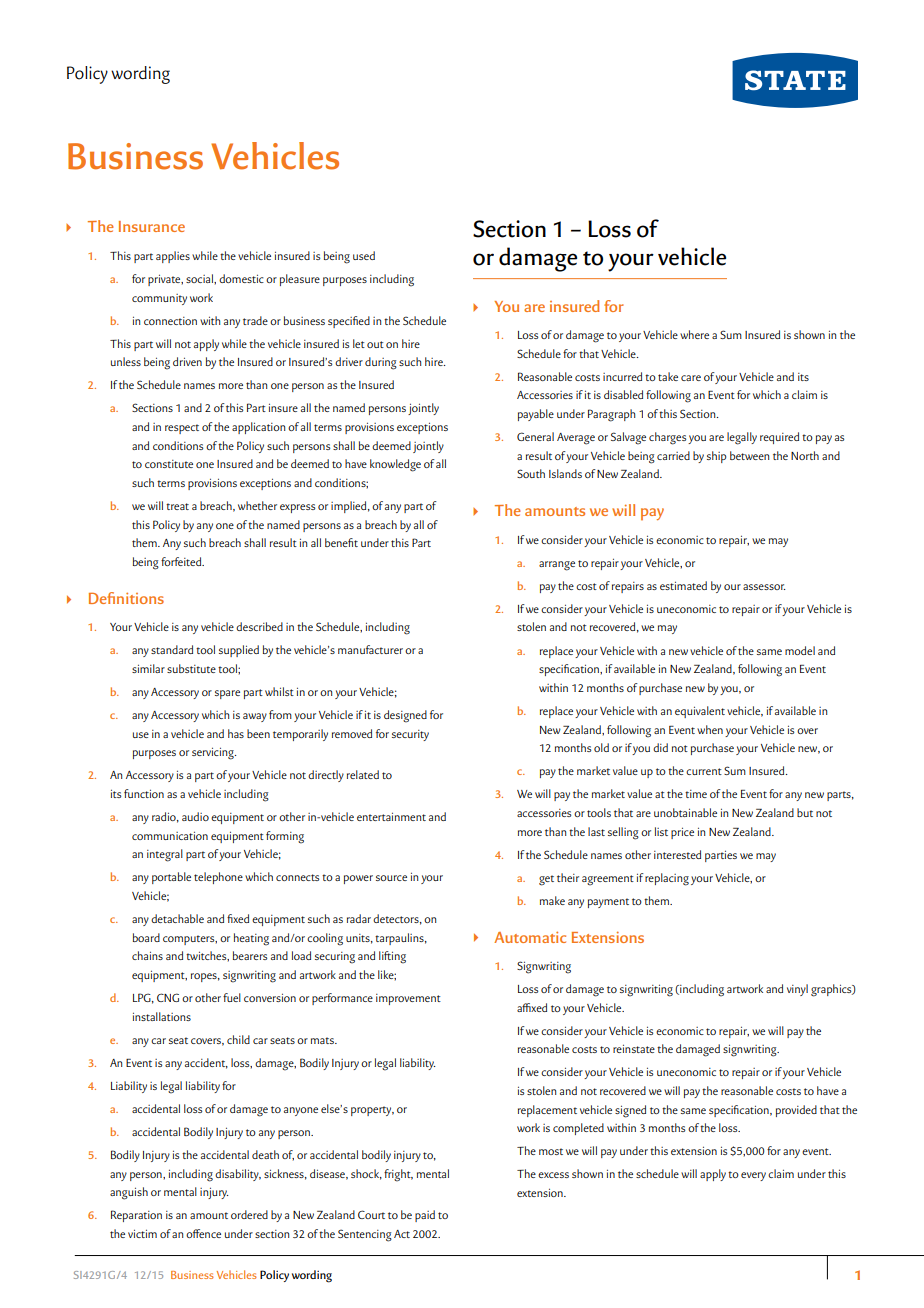 This screenshot has width=924, height=1308. Describe the element at coordinates (214, 753) in the screenshot. I see `servicing` at that location.
